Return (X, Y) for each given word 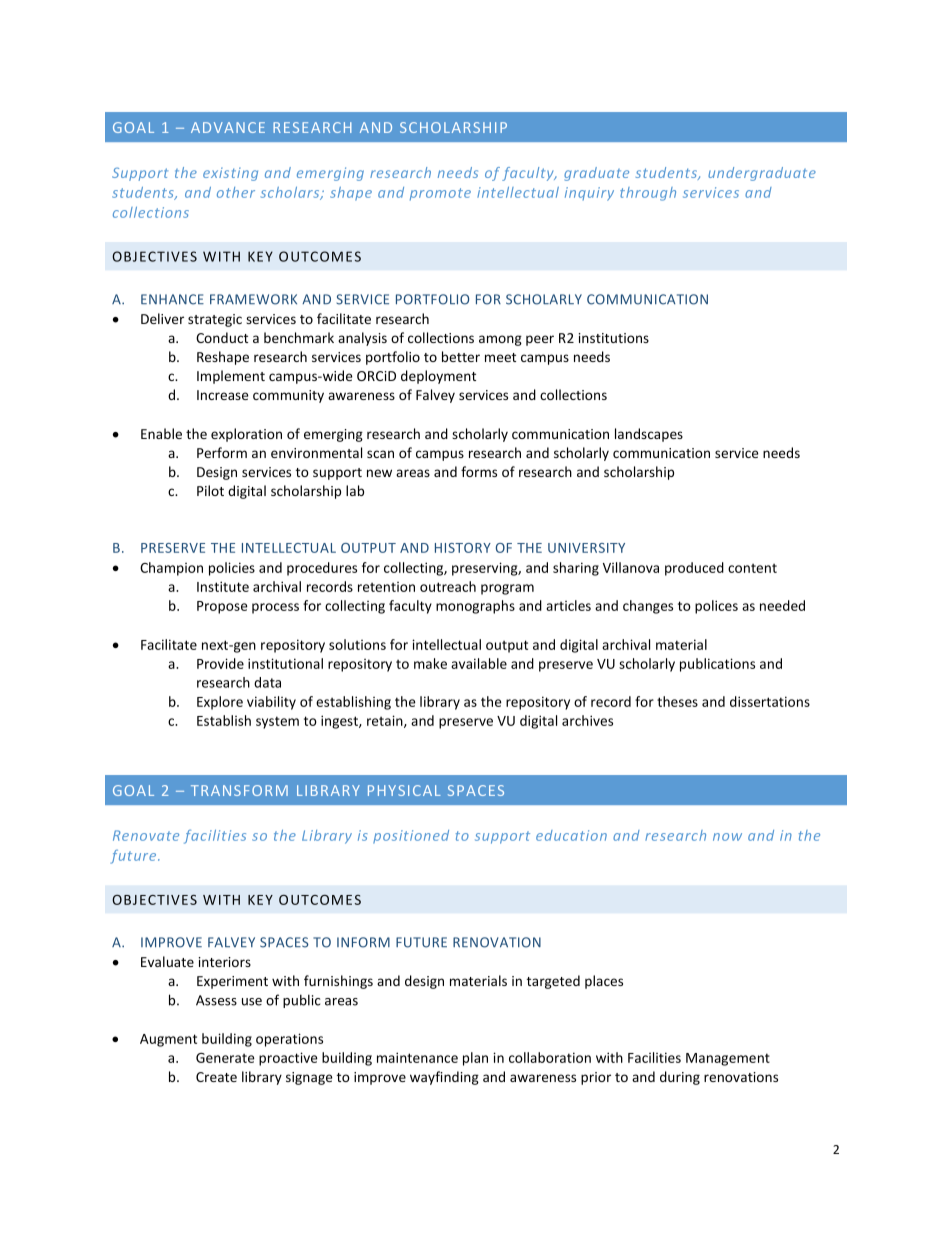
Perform (222, 452)
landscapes (649, 435)
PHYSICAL (404, 790)
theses (677, 701)
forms (479, 471)
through (648, 194)
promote (440, 194)
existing (230, 174)
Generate (225, 1058)
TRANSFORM (239, 790)
